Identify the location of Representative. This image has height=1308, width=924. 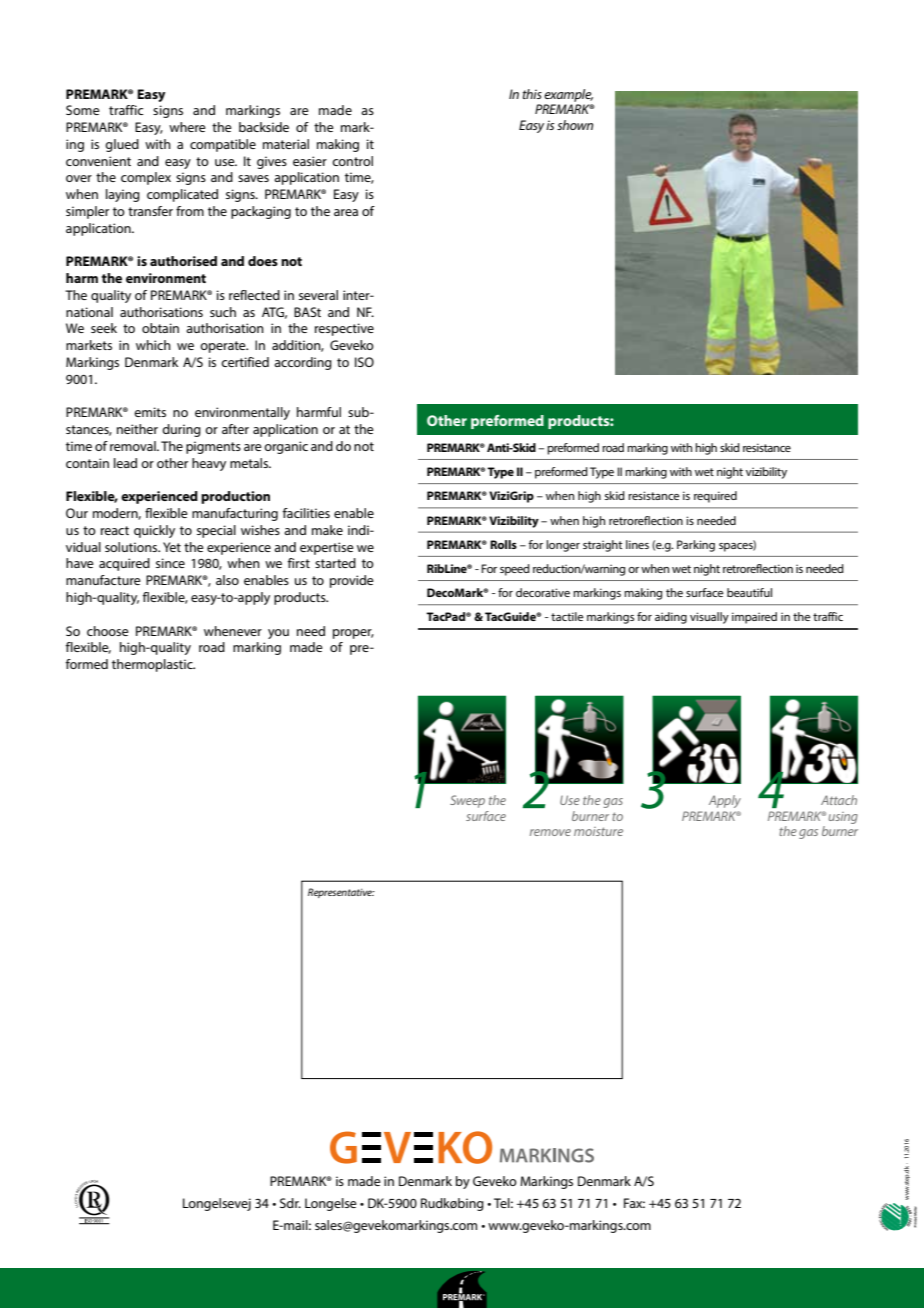
(341, 893).
